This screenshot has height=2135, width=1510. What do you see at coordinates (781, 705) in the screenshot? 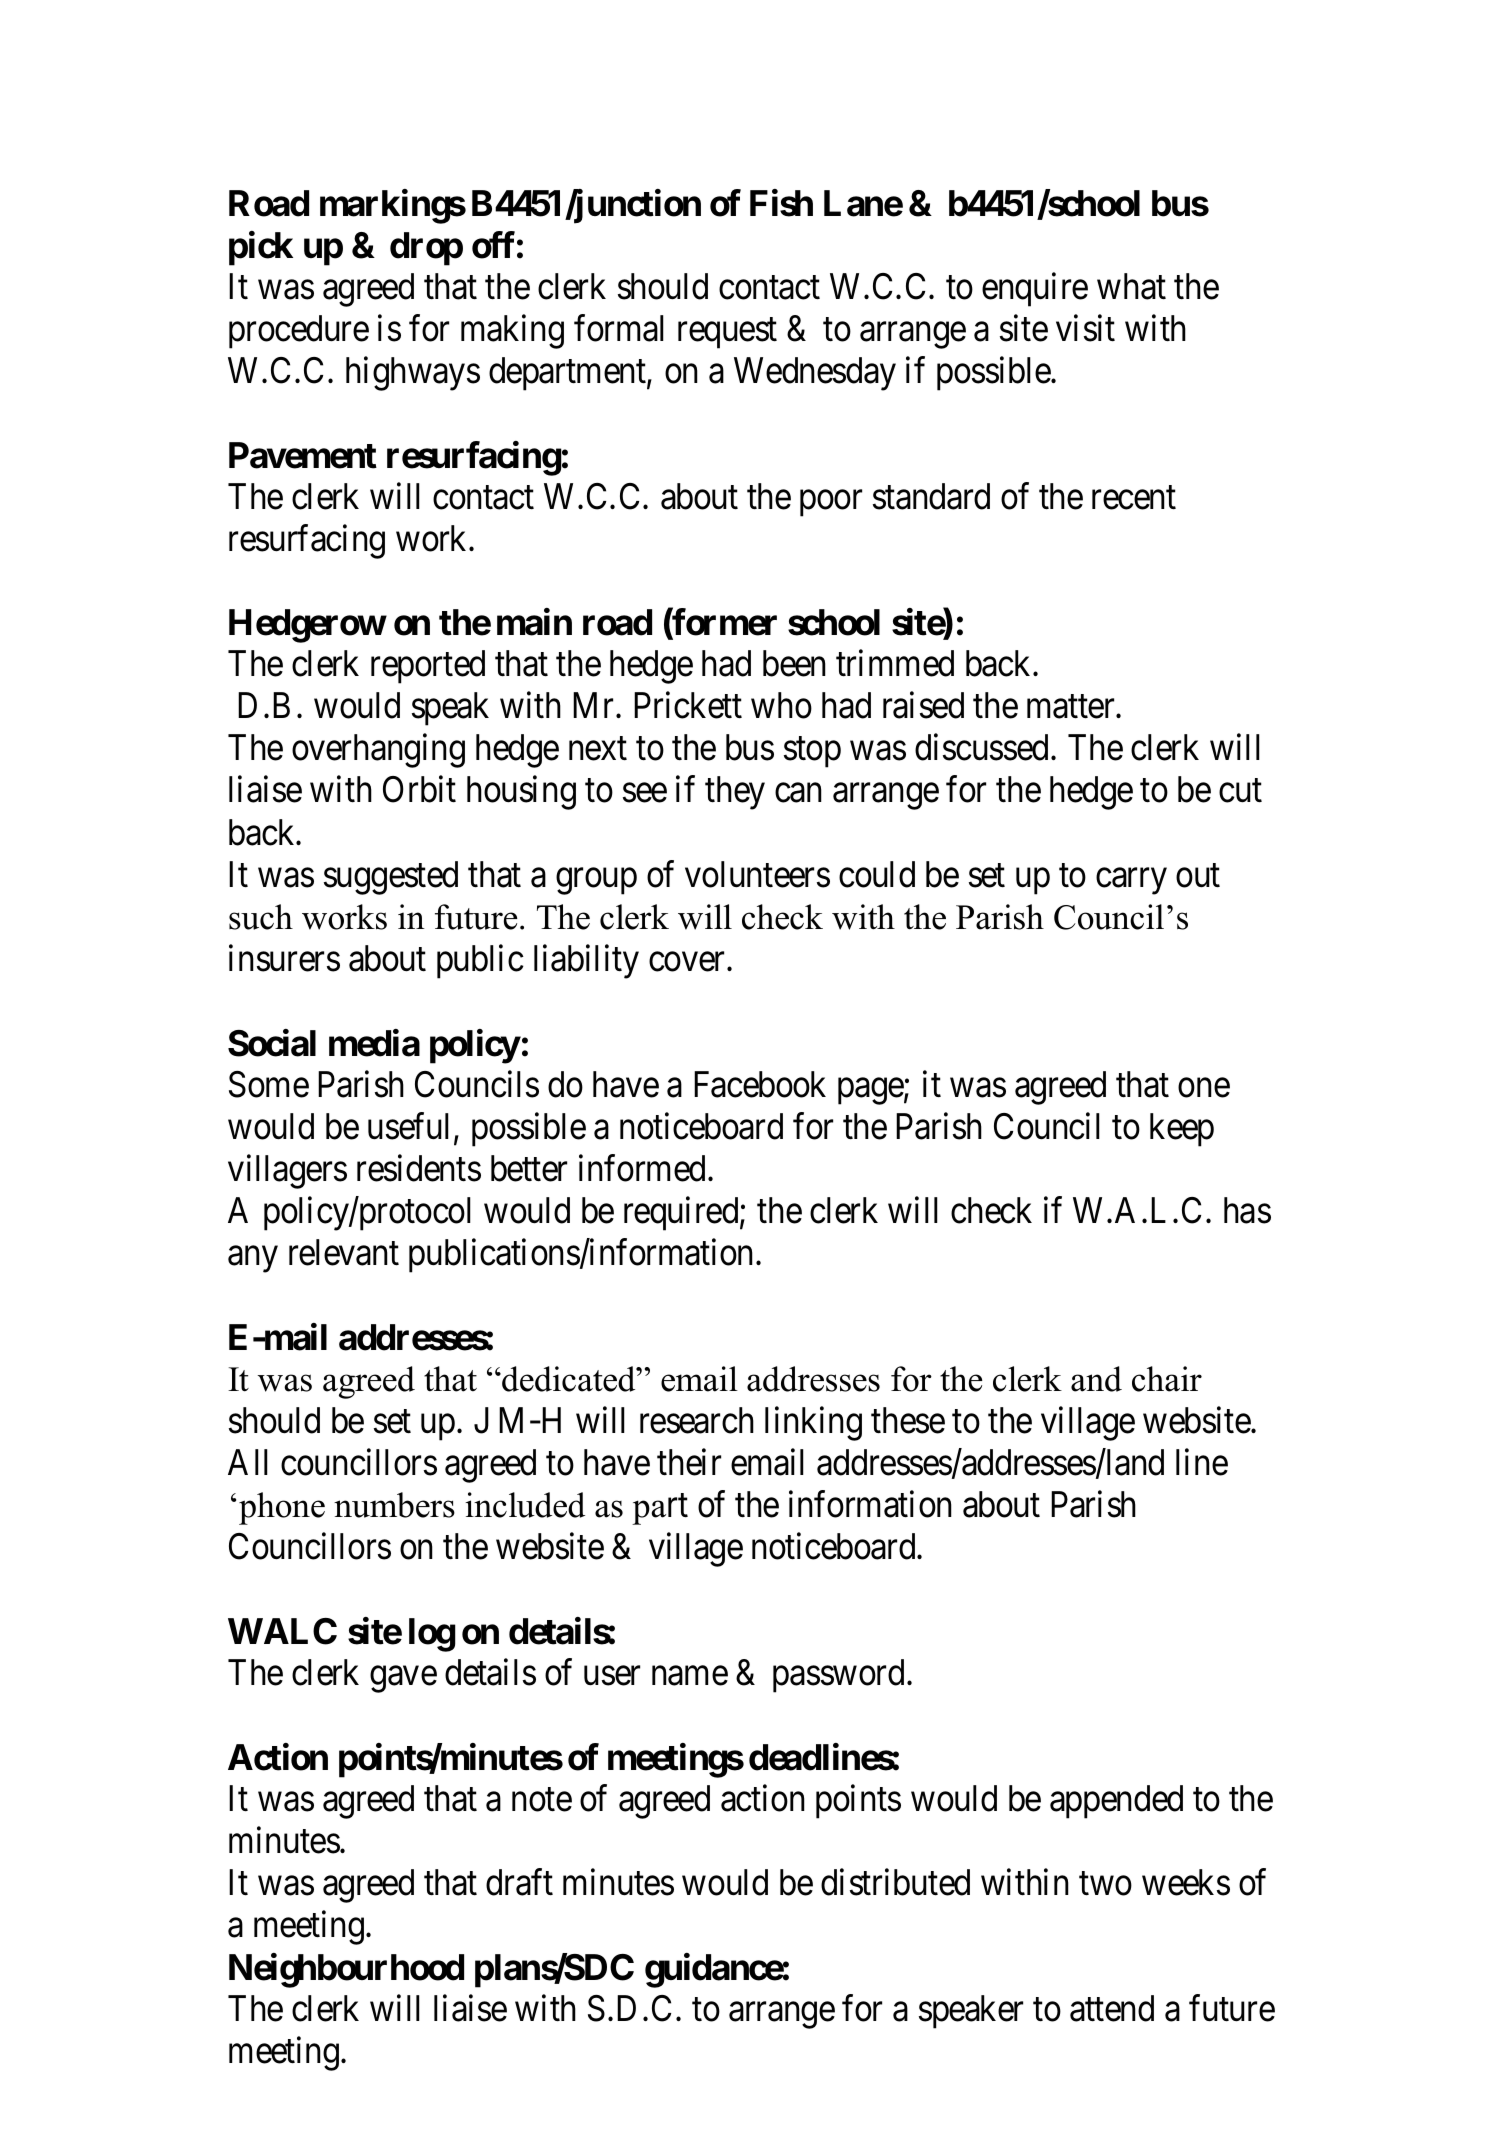
I see `who` at bounding box center [781, 705].
